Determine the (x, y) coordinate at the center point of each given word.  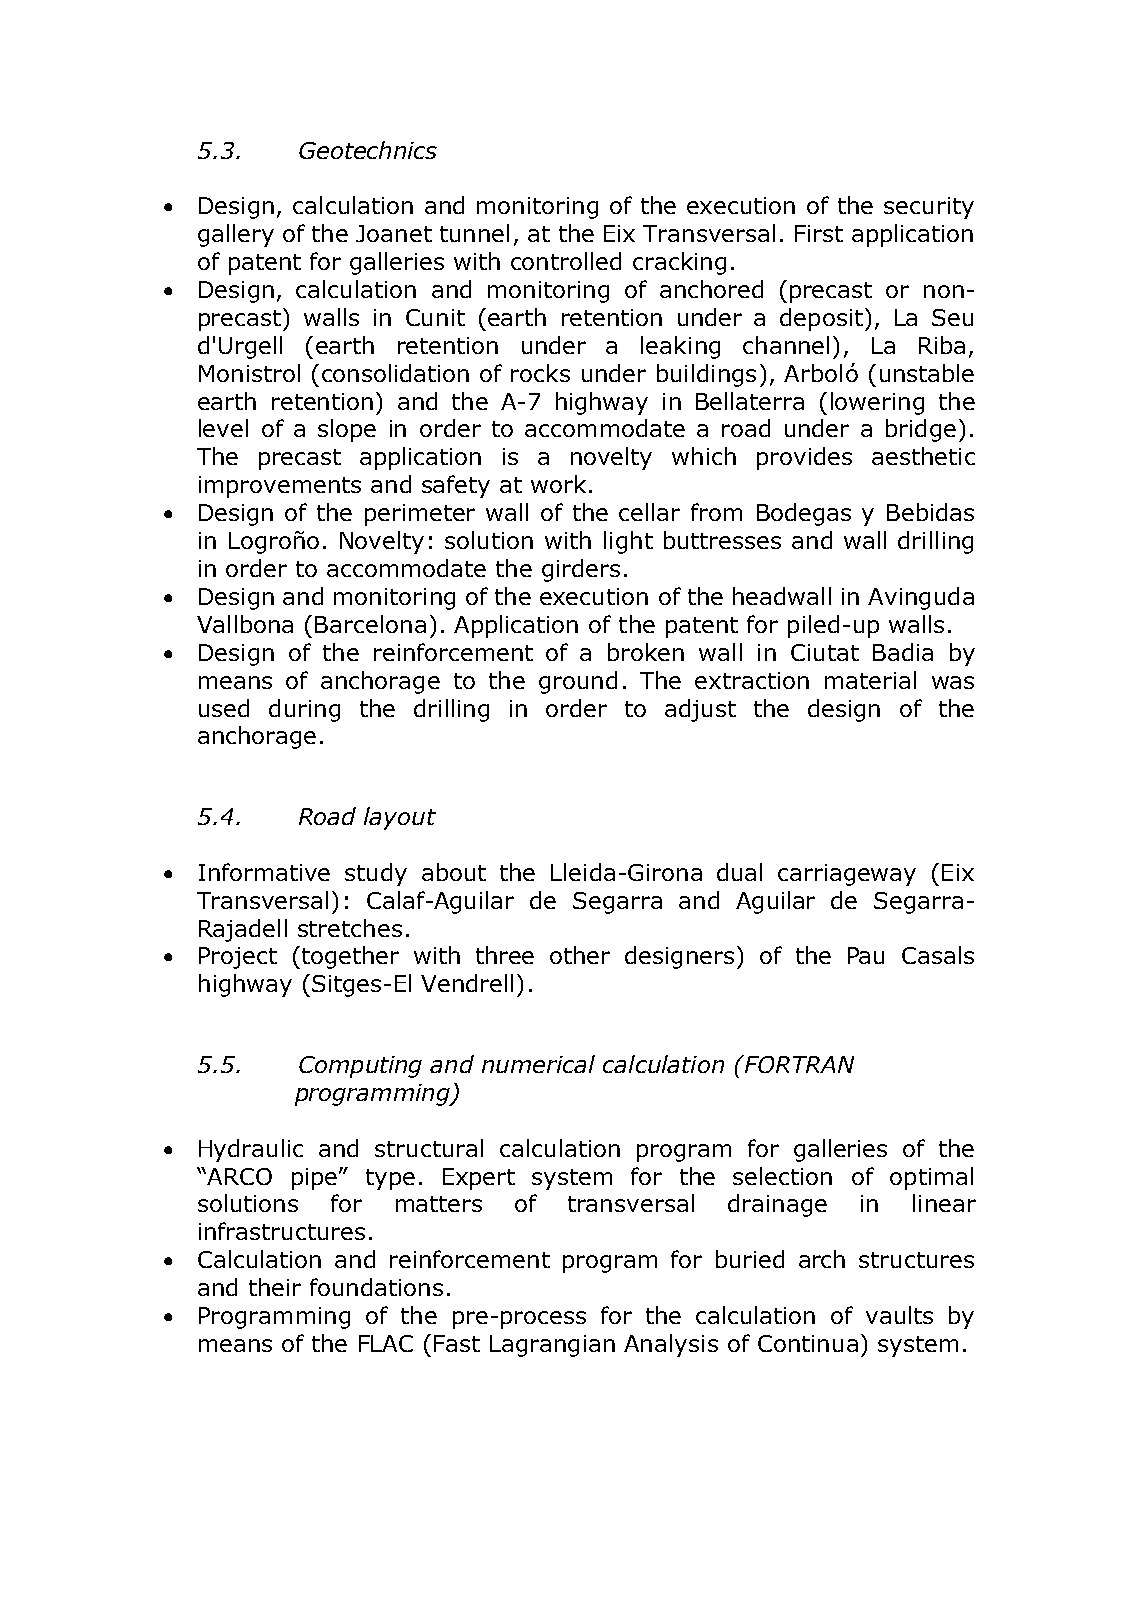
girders (581, 570)
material (870, 680)
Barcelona (370, 624)
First (819, 233)
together (349, 957)
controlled (566, 261)
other (580, 955)
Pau (866, 955)
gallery (236, 235)
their (275, 1287)
